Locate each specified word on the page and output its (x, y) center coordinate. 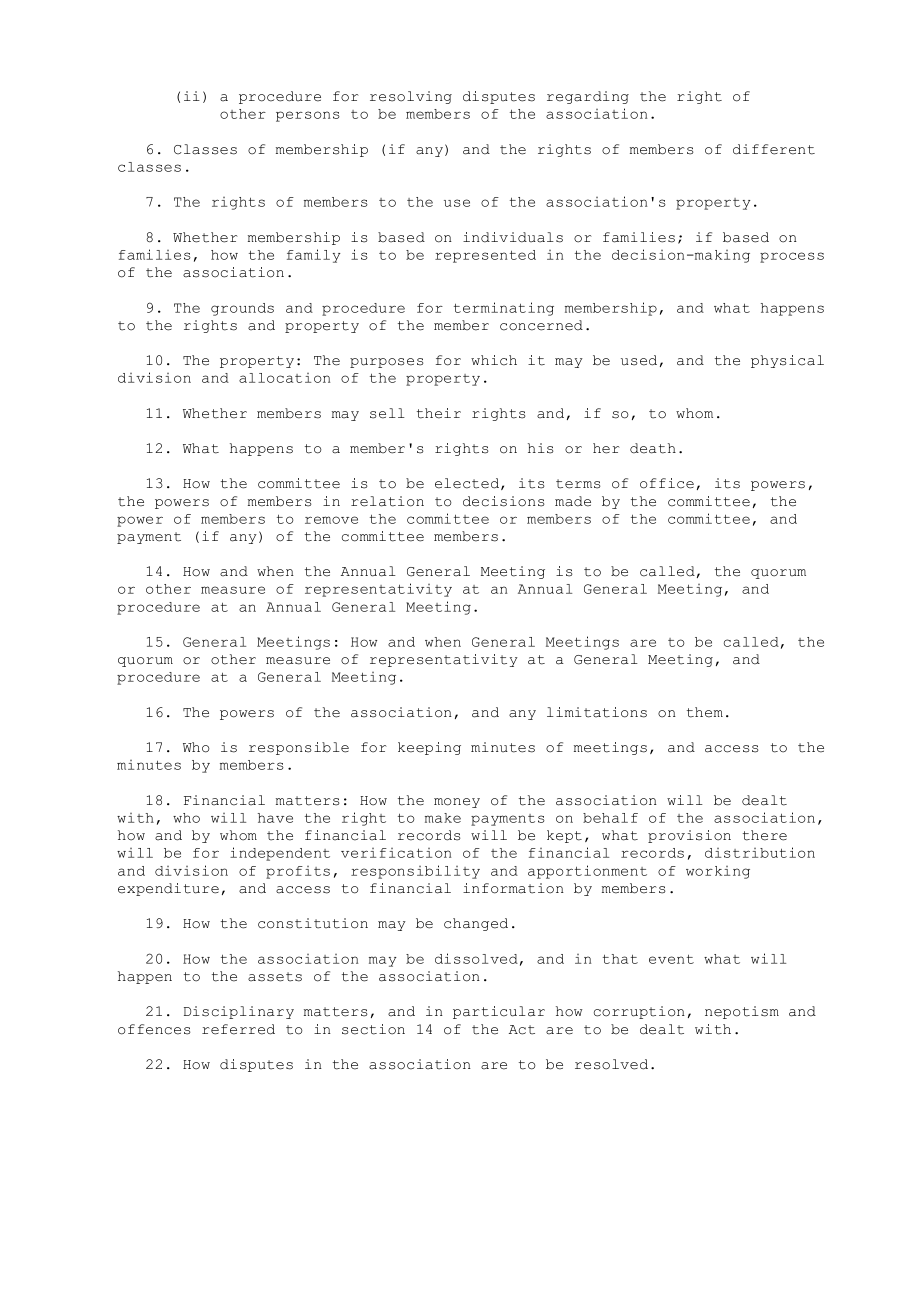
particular (499, 1012)
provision (689, 836)
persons (308, 116)
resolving (411, 97)
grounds (242, 309)
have (275, 818)
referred (238, 1029)
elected (468, 484)
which (494, 360)
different (774, 149)
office (667, 483)
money (457, 803)
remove (331, 520)
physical (787, 361)
